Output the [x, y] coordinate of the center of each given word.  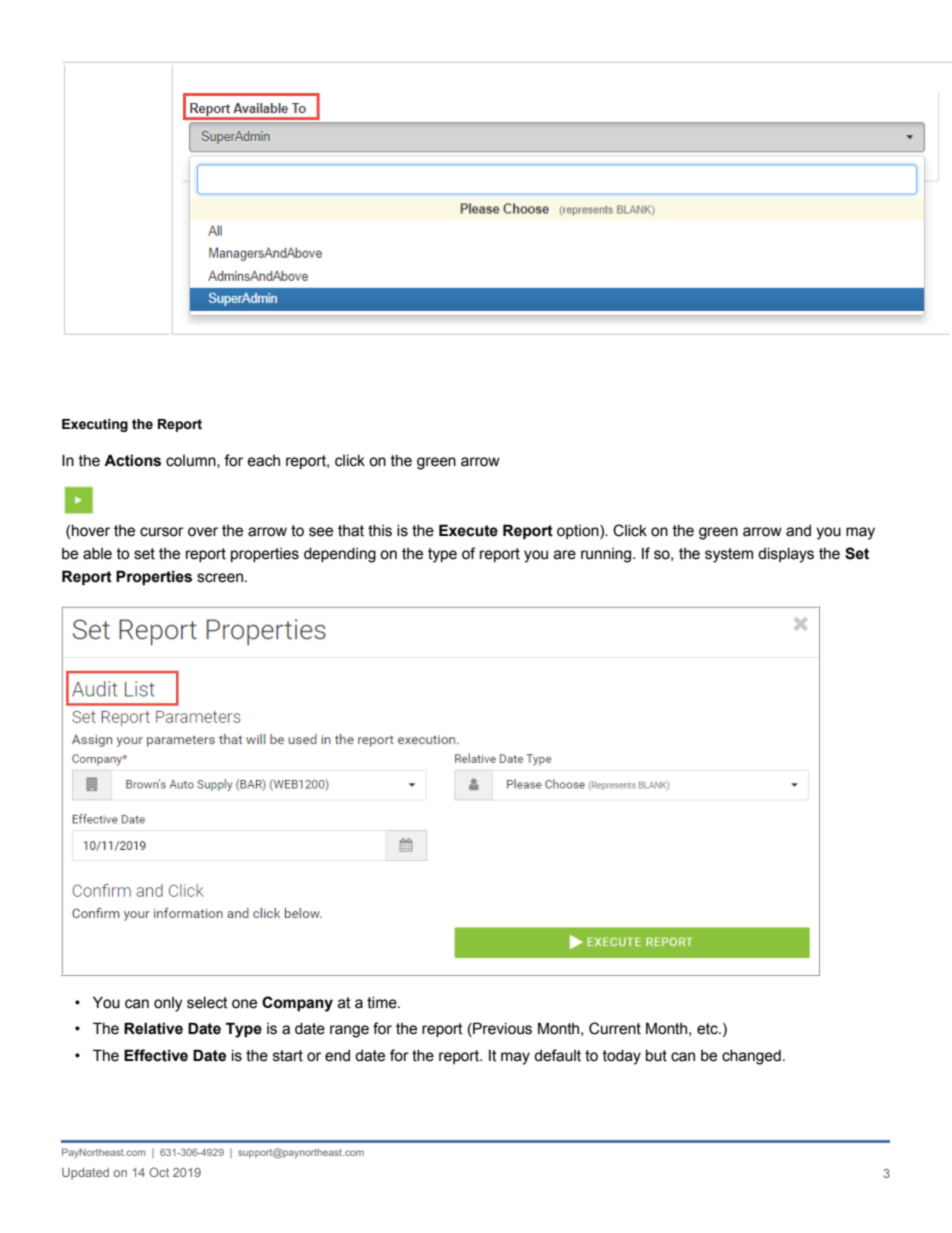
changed [751, 1057]
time [383, 1003]
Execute [468, 530]
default [557, 1055]
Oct [159, 1172]
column [192, 461]
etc [708, 1029]
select [207, 1003]
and [798, 531]
